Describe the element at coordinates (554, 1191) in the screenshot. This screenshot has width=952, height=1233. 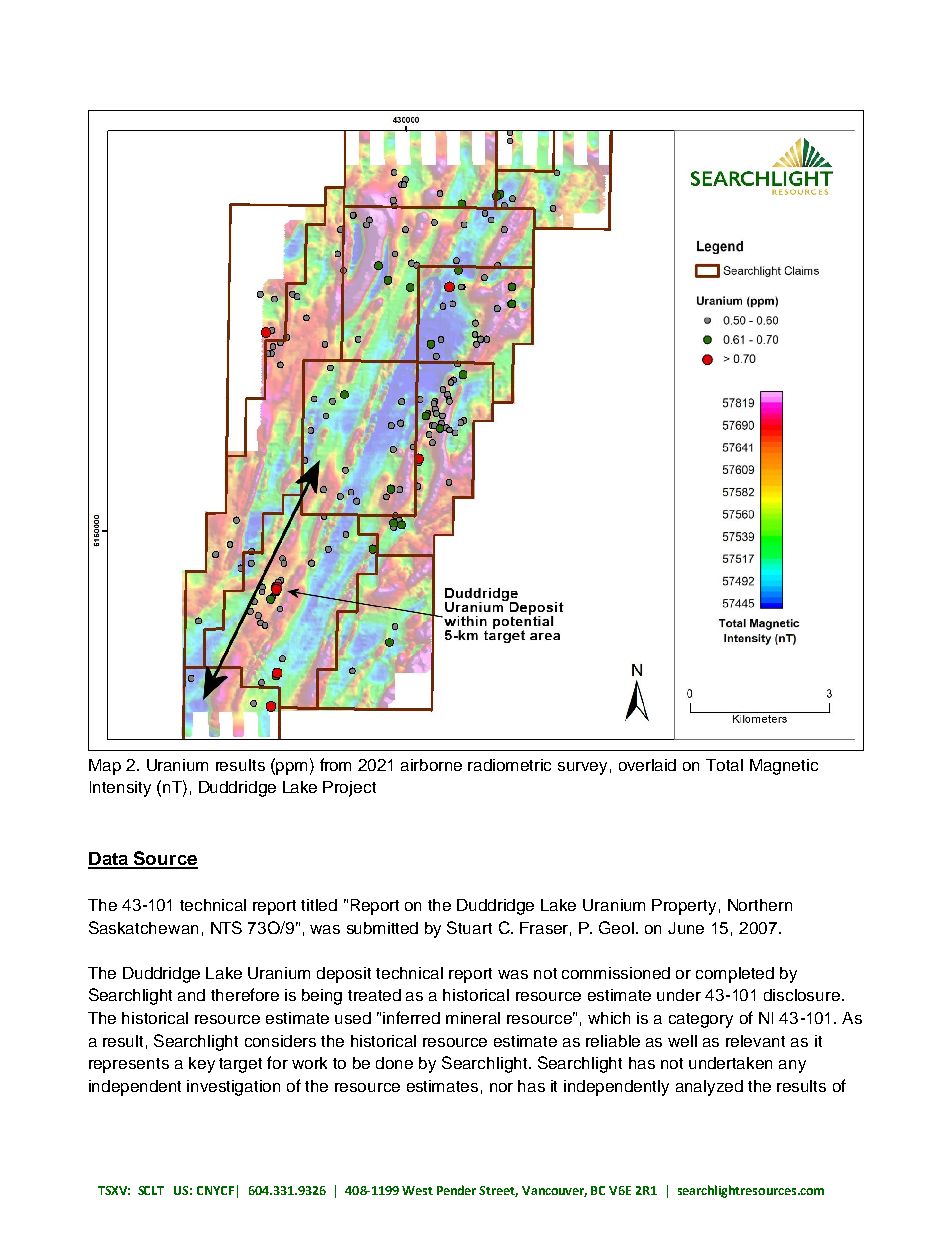
I see `Vancouver` at that location.
